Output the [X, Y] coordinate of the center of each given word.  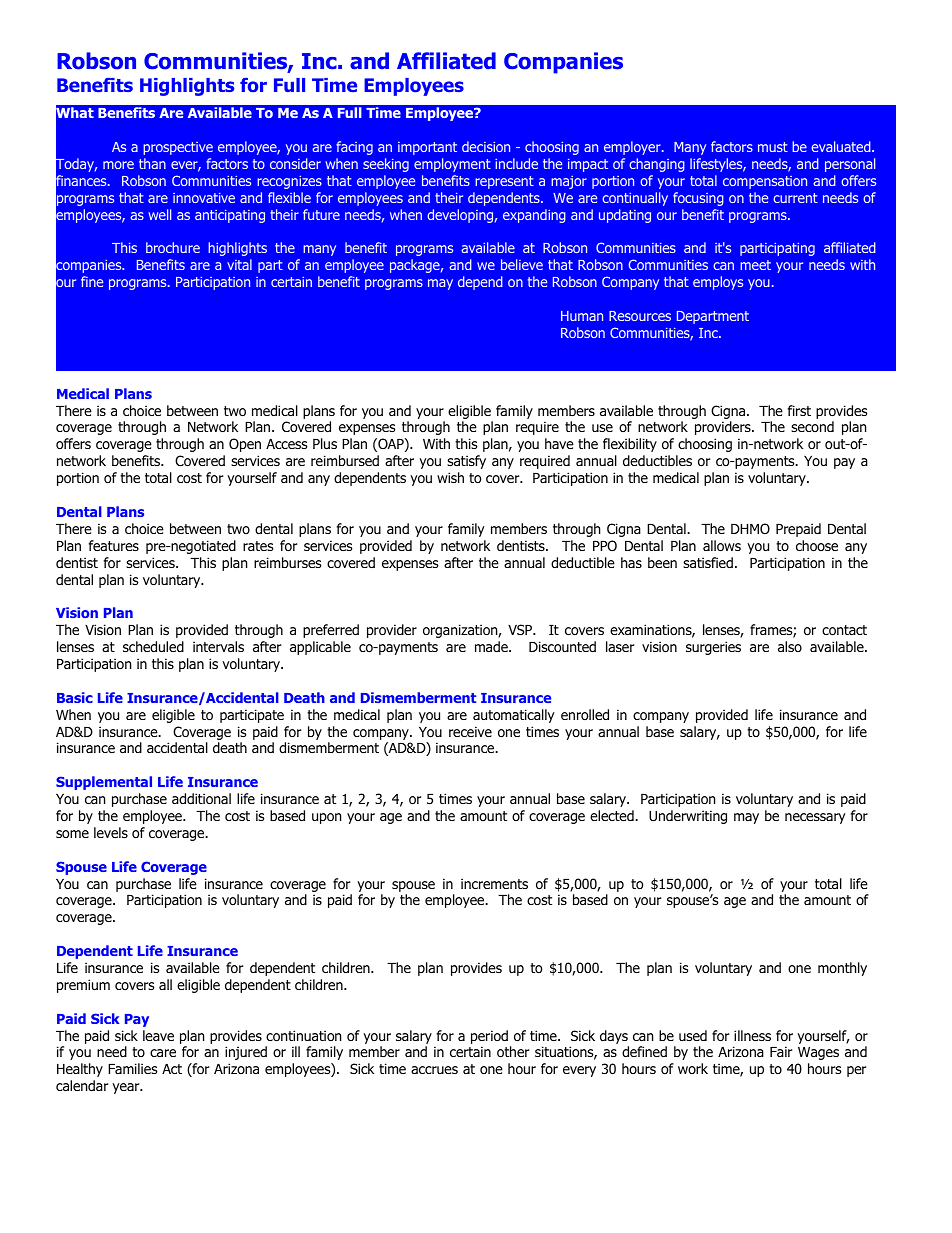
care [163, 1053]
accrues [434, 1070]
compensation [765, 182]
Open [245, 445]
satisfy [466, 462]
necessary [815, 818]
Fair [781, 1051]
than [152, 163]
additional [201, 799]
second [812, 426]
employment [452, 165]
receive [470, 731]
